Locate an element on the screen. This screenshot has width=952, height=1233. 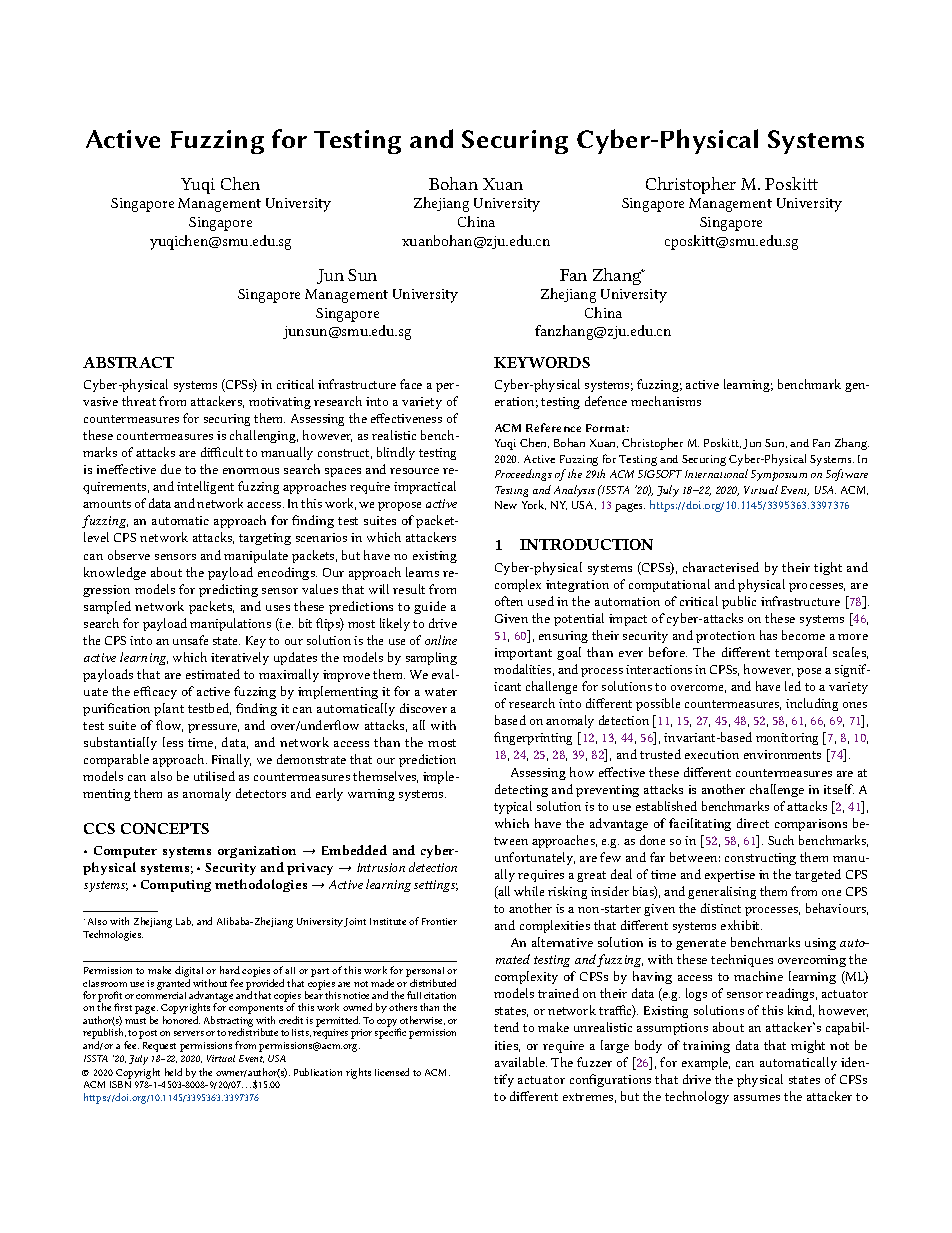
motivating is located at coordinates (280, 403).
